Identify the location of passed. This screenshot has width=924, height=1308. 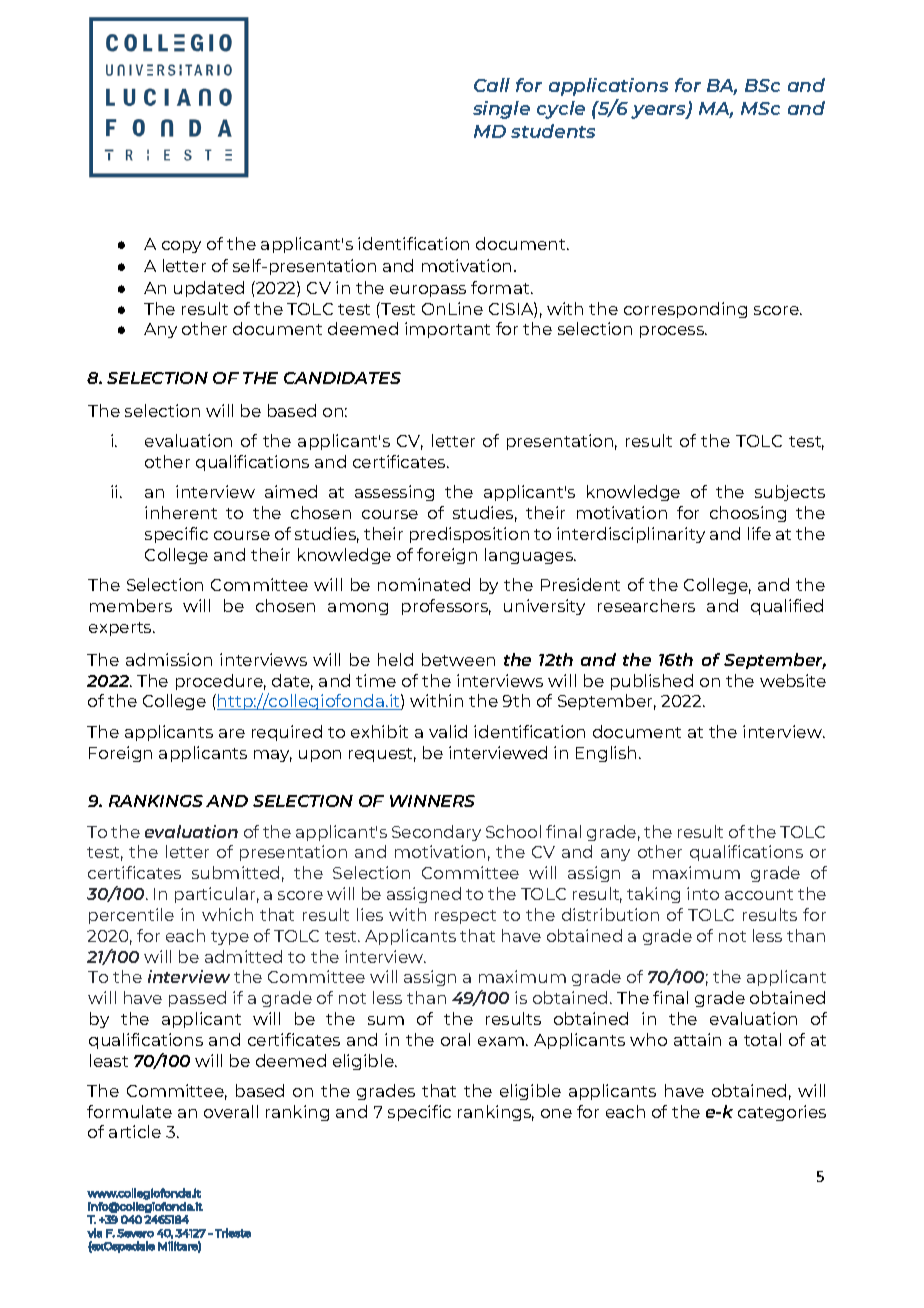
(197, 999).
